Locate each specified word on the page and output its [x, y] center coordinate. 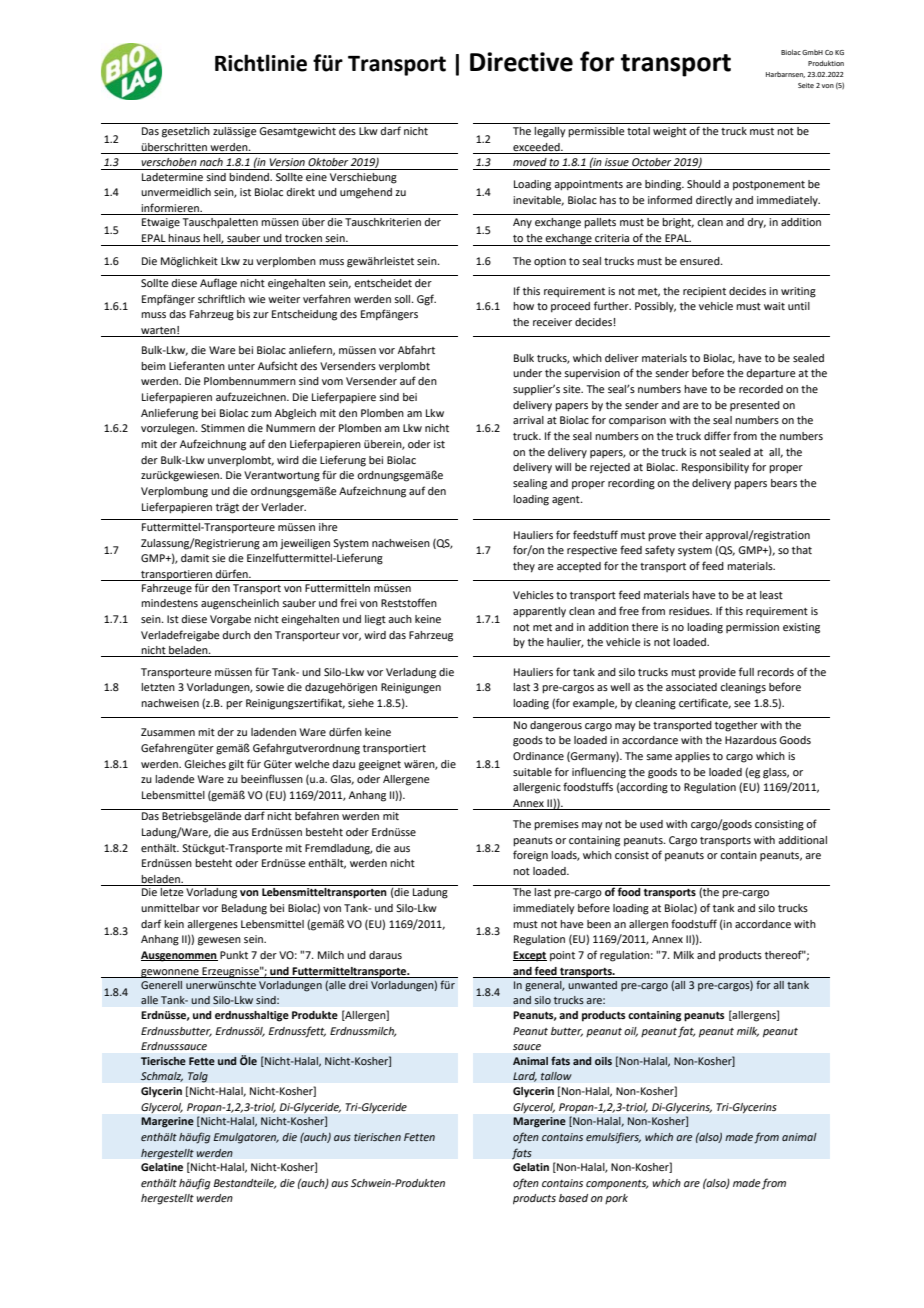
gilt [236, 765]
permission [752, 628]
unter [241, 366]
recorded [761, 389]
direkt [300, 192]
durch [236, 635]
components [617, 1184]
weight [670, 132]
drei [358, 985]
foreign [530, 856]
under [527, 373]
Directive [521, 62]
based [573, 1198]
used [651, 824]
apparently [539, 612]
